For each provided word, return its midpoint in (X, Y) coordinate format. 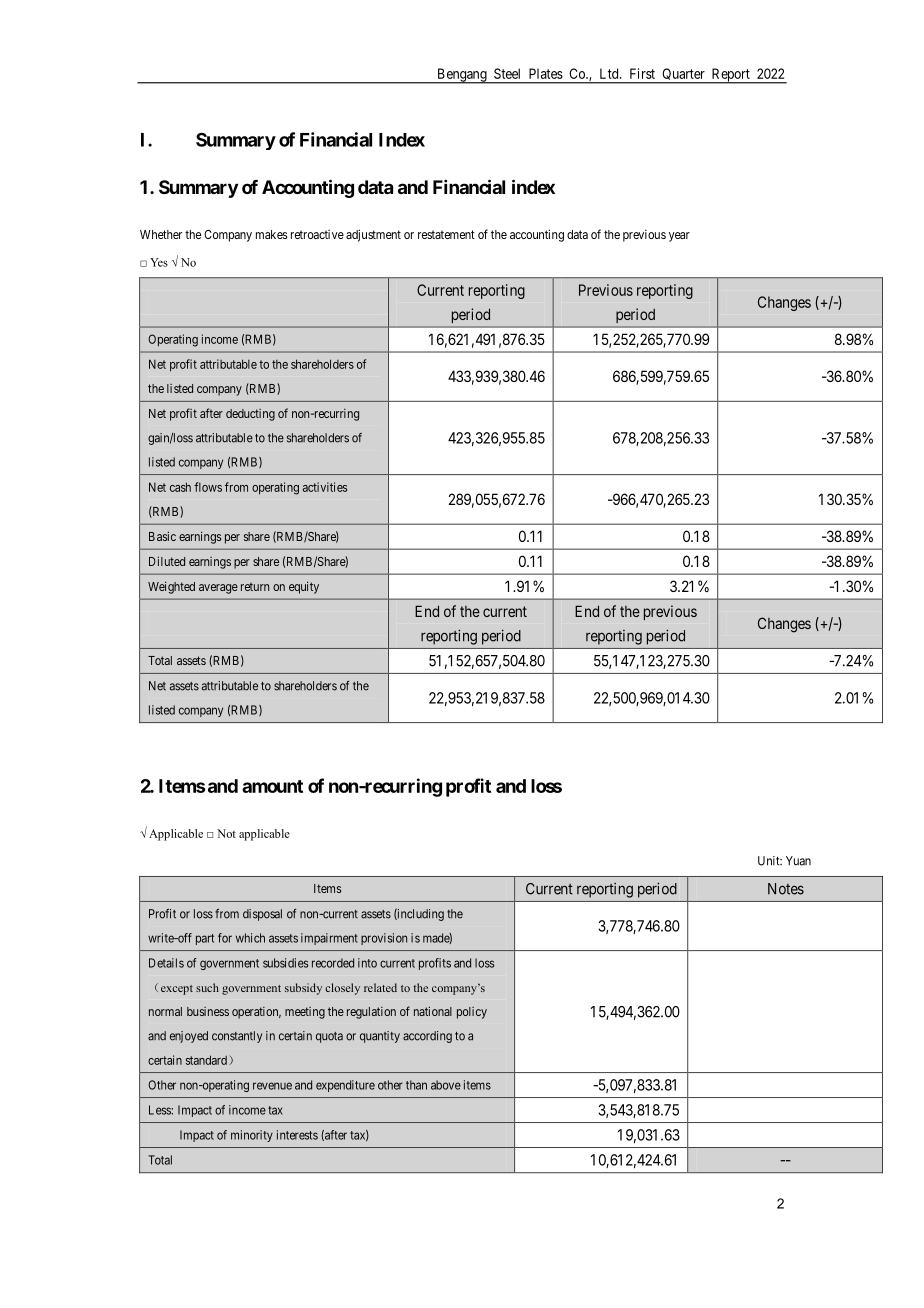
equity (304, 587)
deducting (250, 415)
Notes (786, 889)
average (218, 589)
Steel (507, 73)
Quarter (683, 76)
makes (272, 234)
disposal (262, 915)
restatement (446, 234)
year (679, 237)
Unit (770, 861)
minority (252, 1136)
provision (384, 939)
